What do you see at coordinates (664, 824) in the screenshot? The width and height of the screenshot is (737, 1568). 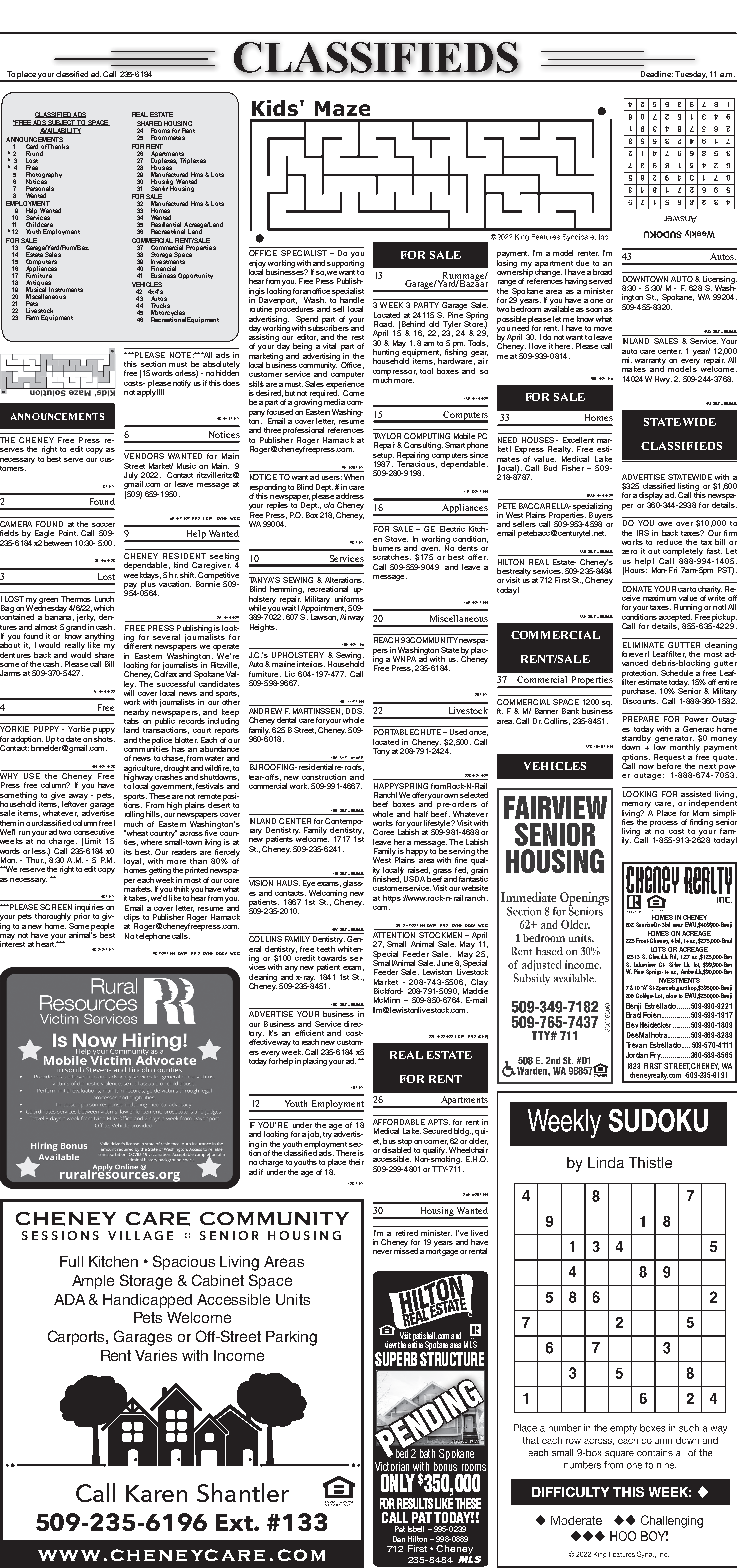 I see `process` at bounding box center [664, 824].
